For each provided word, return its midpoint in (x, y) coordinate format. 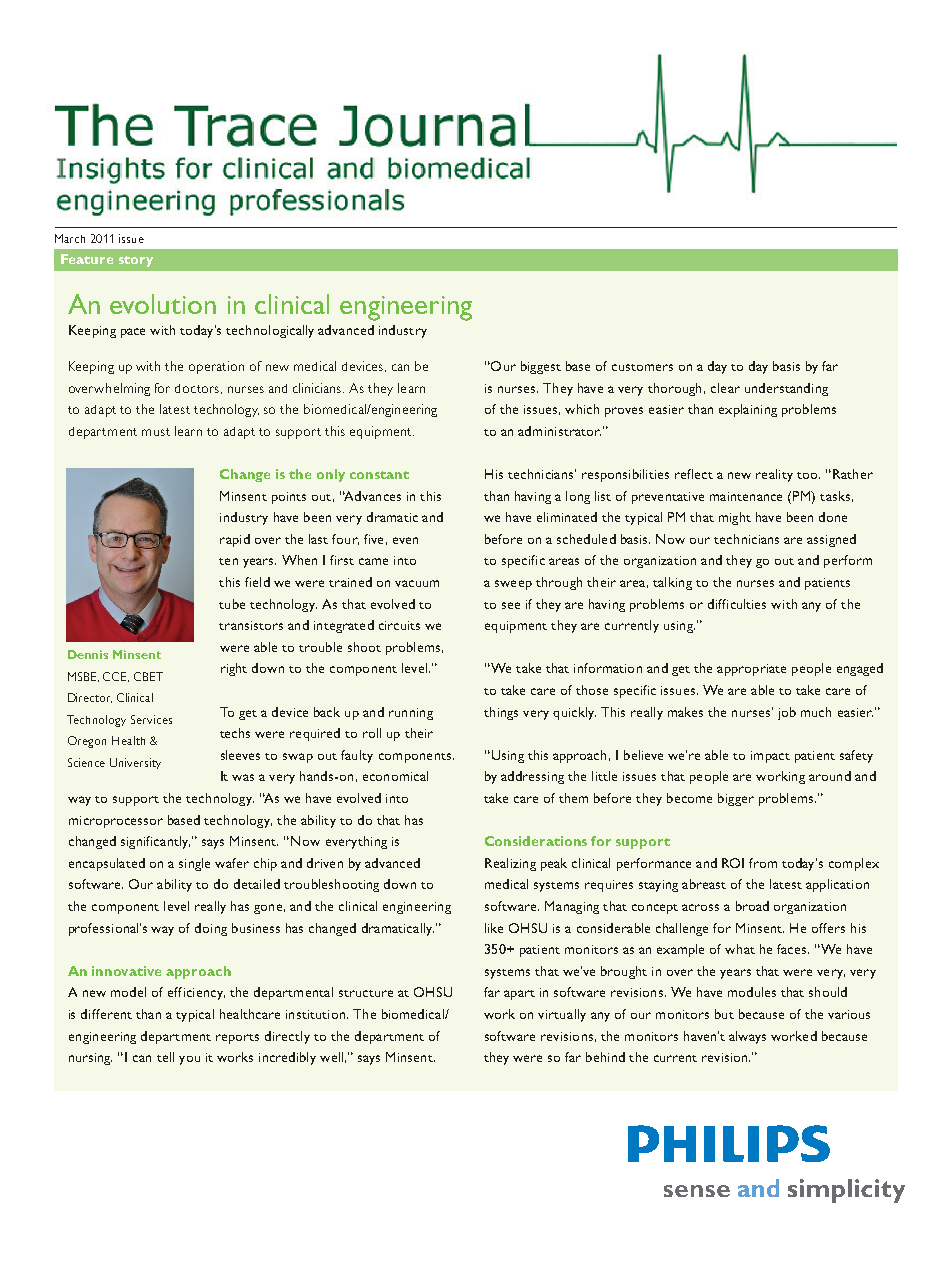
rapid (235, 540)
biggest (541, 367)
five (373, 539)
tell (165, 1057)
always (747, 1037)
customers (642, 367)
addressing (532, 777)
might (735, 518)
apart (519, 995)
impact (770, 757)
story (136, 261)
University (135, 763)
